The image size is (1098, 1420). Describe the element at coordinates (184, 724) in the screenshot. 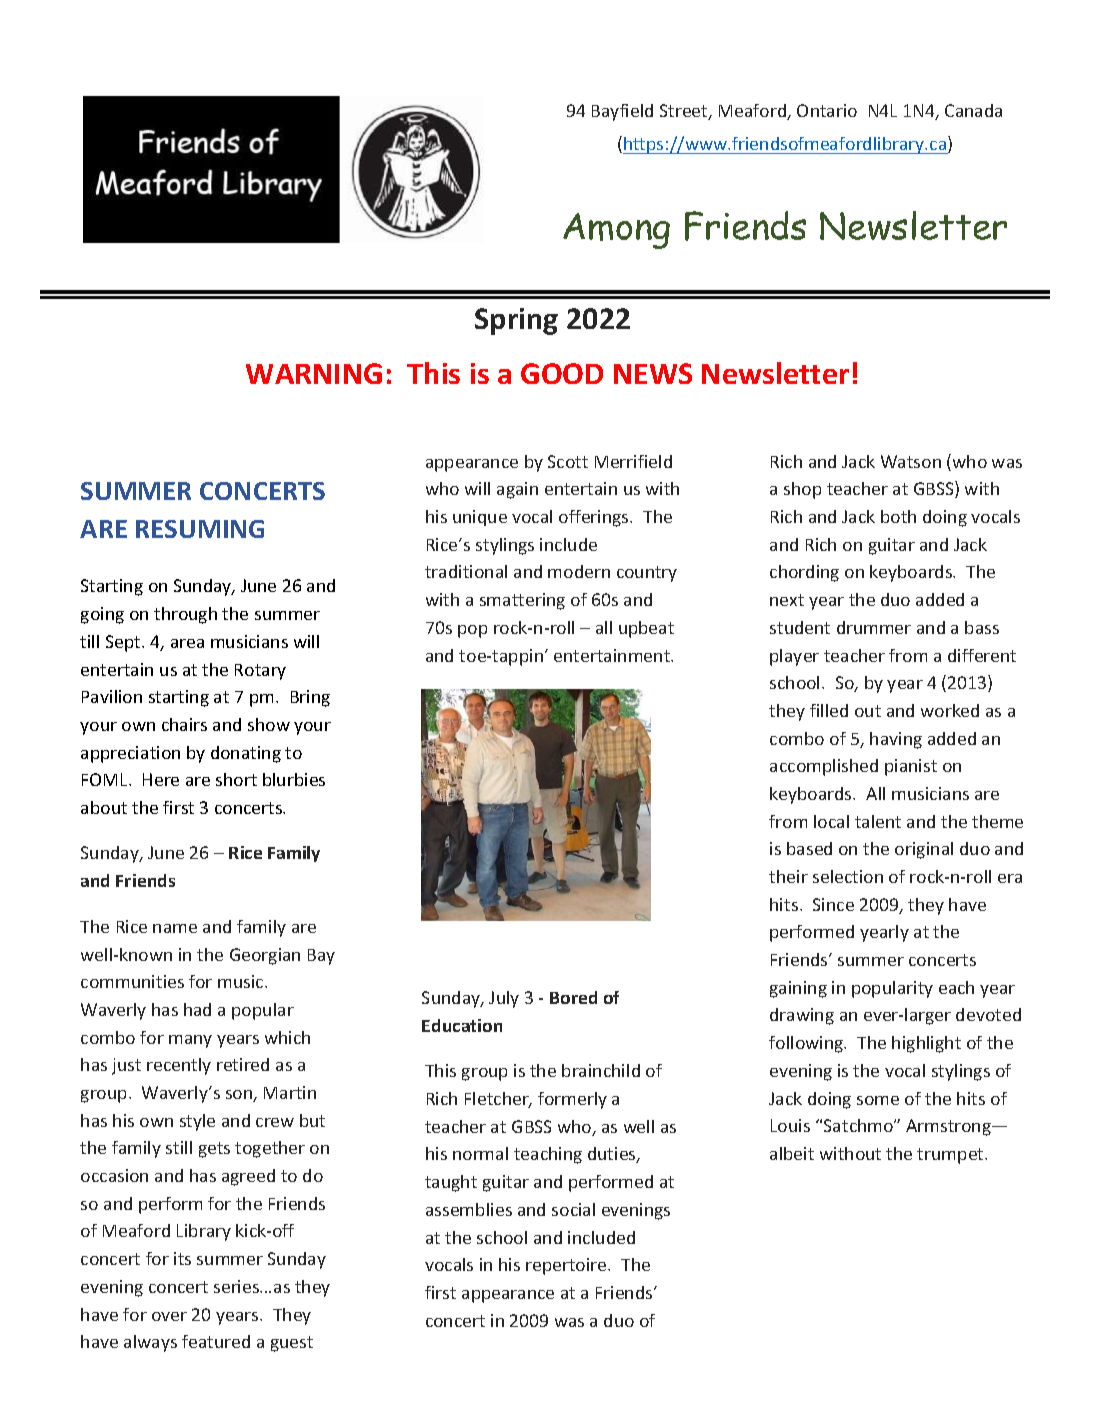

I see `chairs` at that location.
